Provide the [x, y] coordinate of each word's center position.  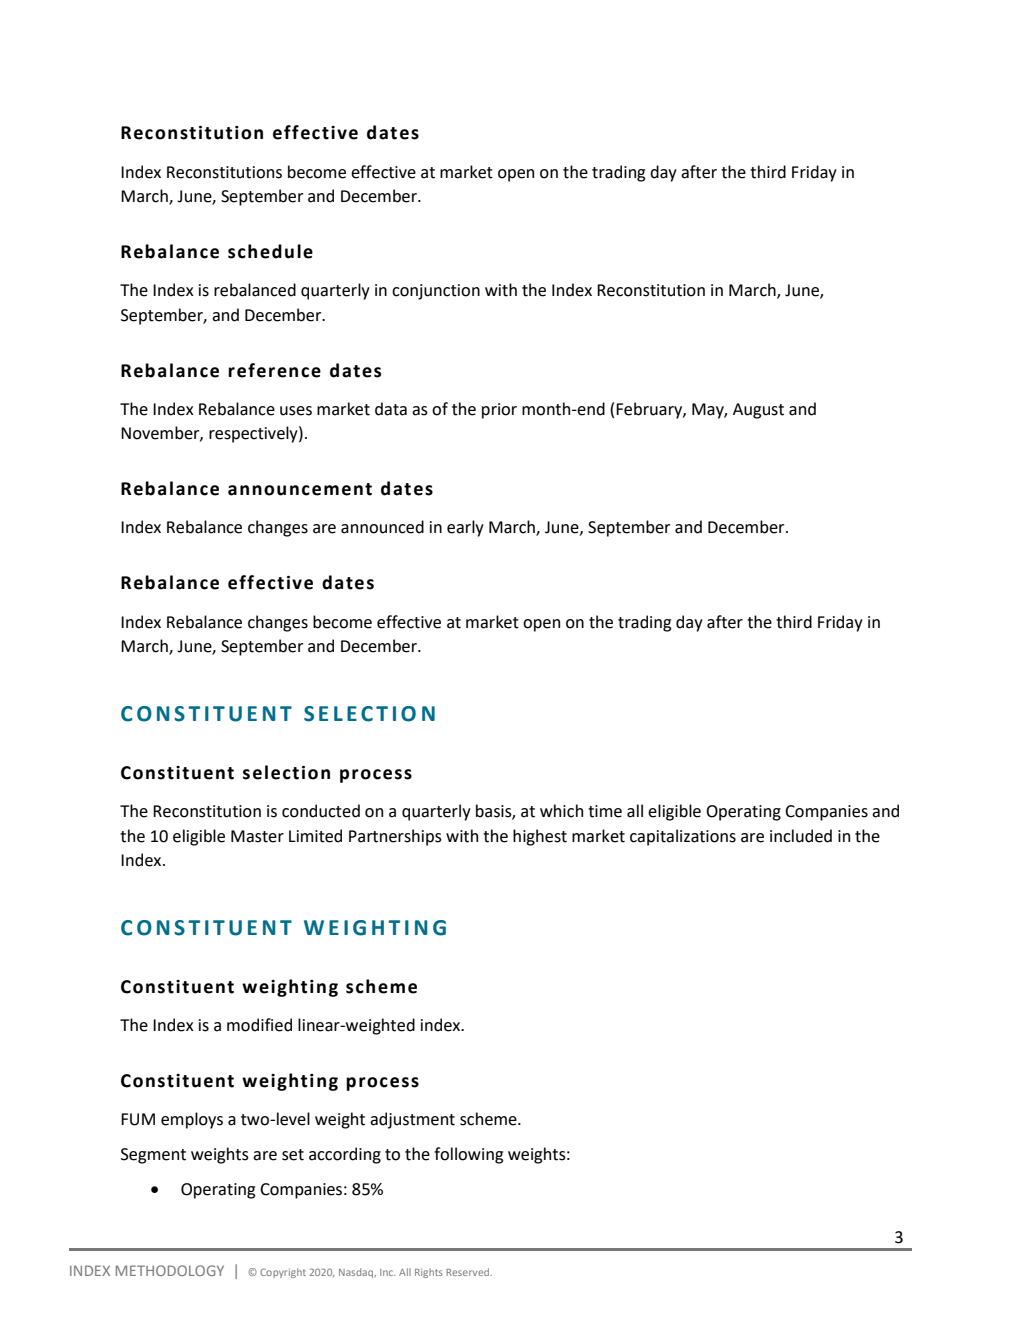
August [758, 411]
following [468, 1155]
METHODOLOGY [170, 1270]
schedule [270, 251]
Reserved [469, 1272]
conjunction [436, 292]
